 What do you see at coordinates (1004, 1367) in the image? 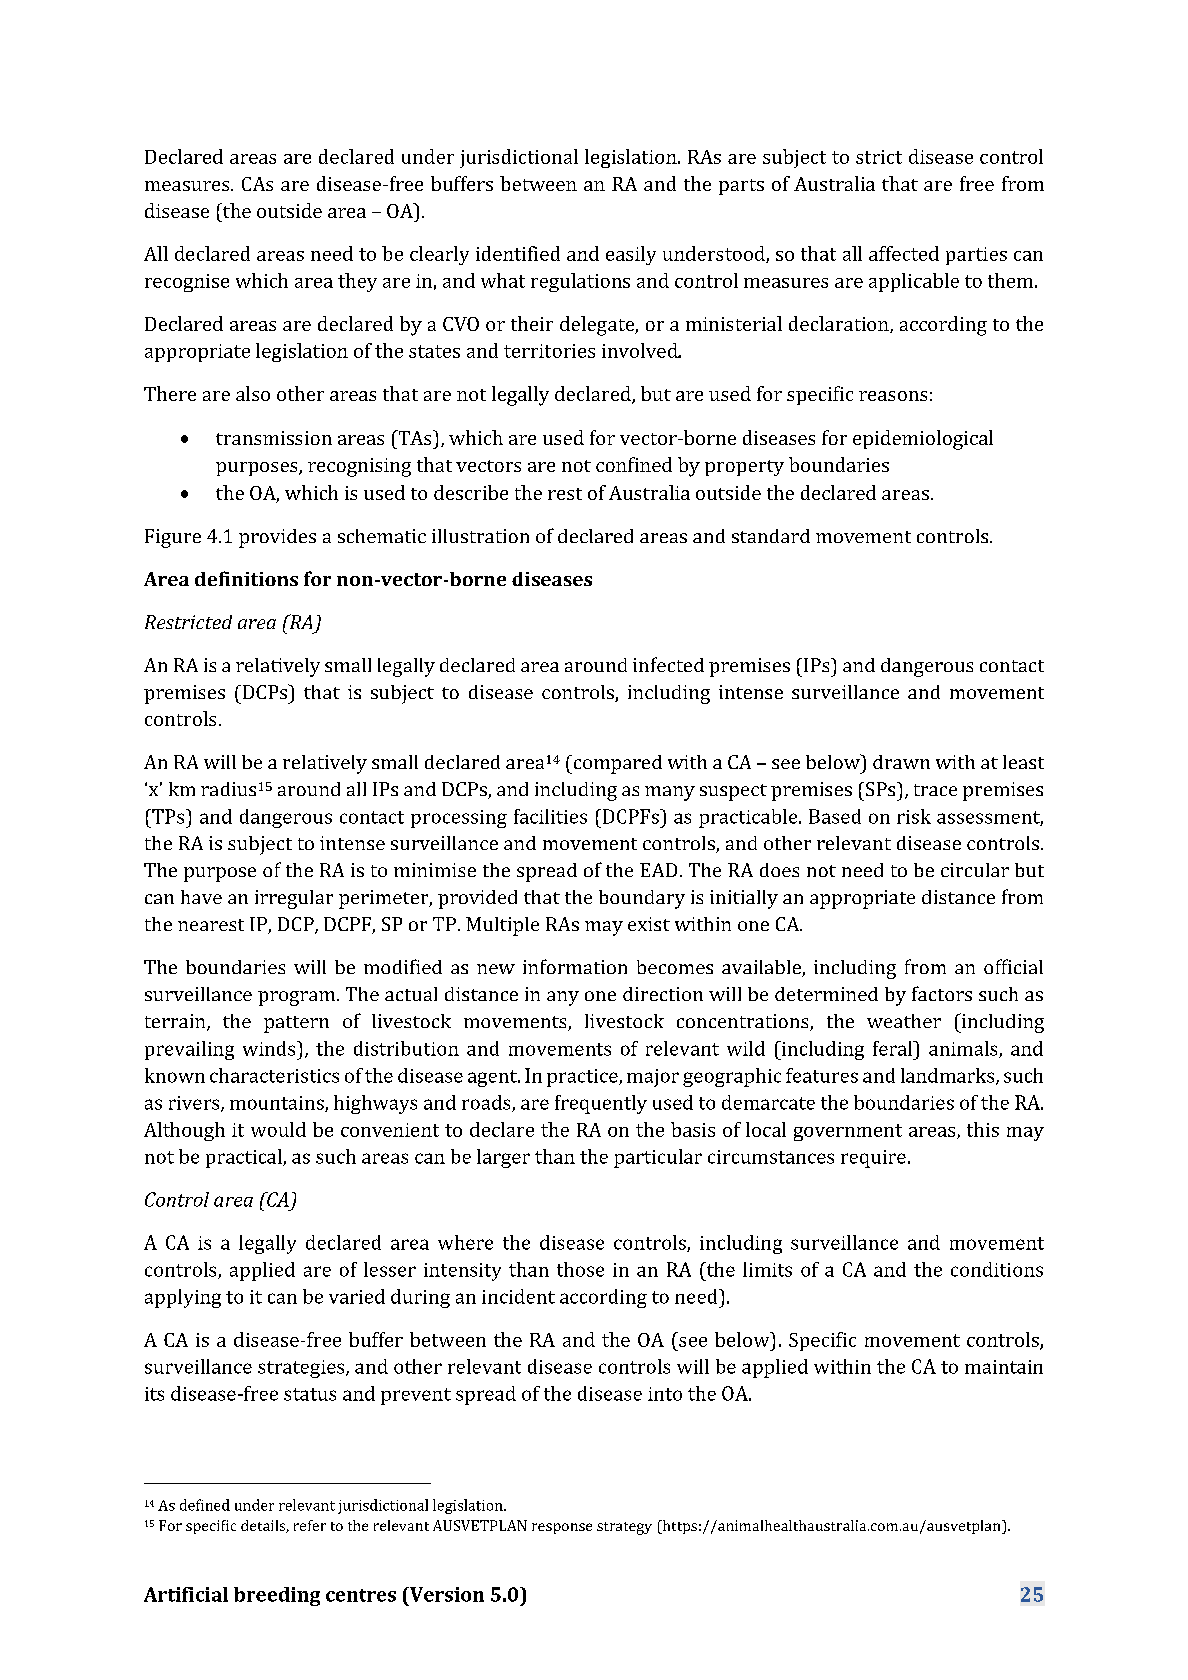
I see `maintain` at bounding box center [1004, 1367].
